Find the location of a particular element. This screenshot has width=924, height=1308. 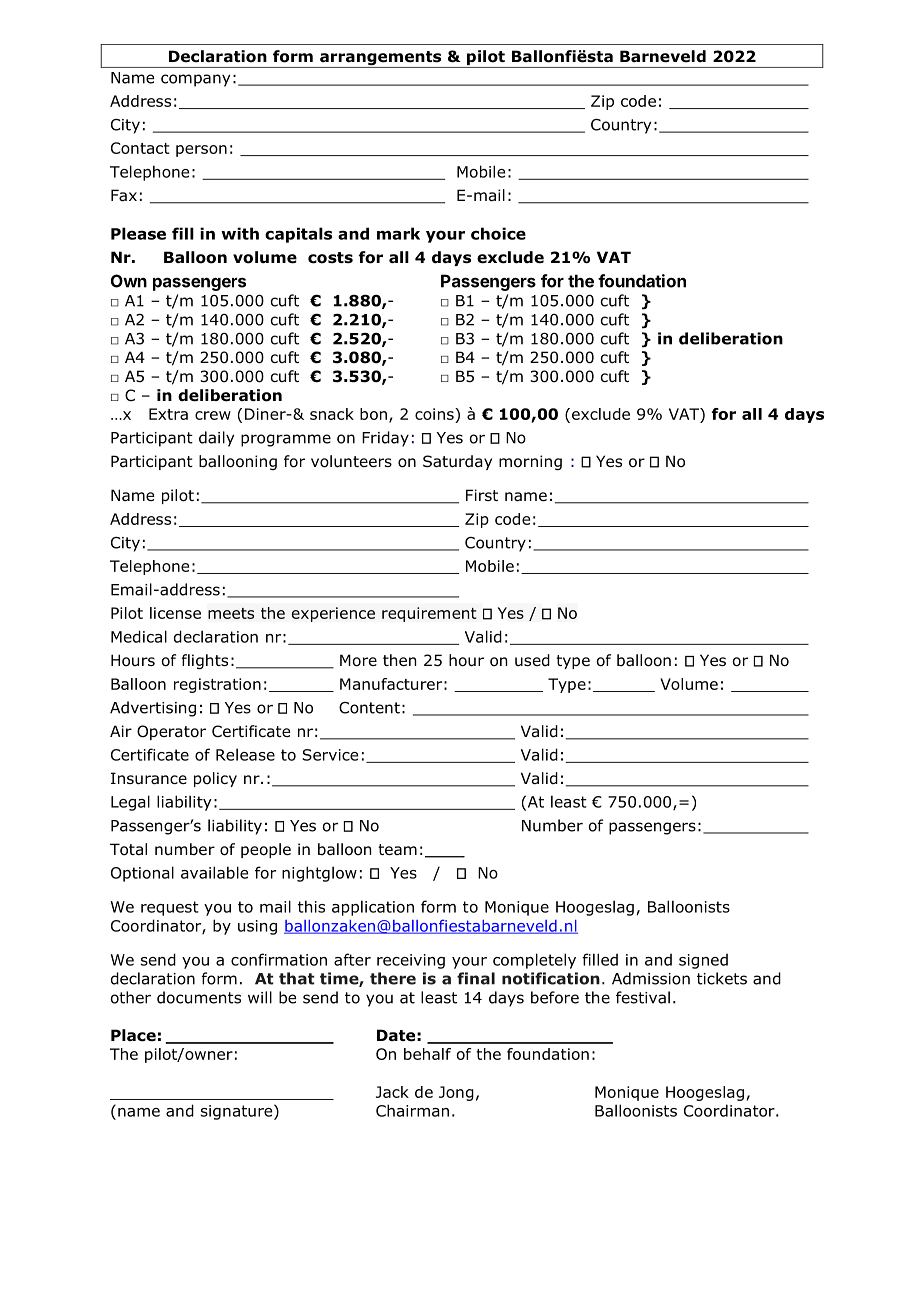

application is located at coordinates (373, 908).
